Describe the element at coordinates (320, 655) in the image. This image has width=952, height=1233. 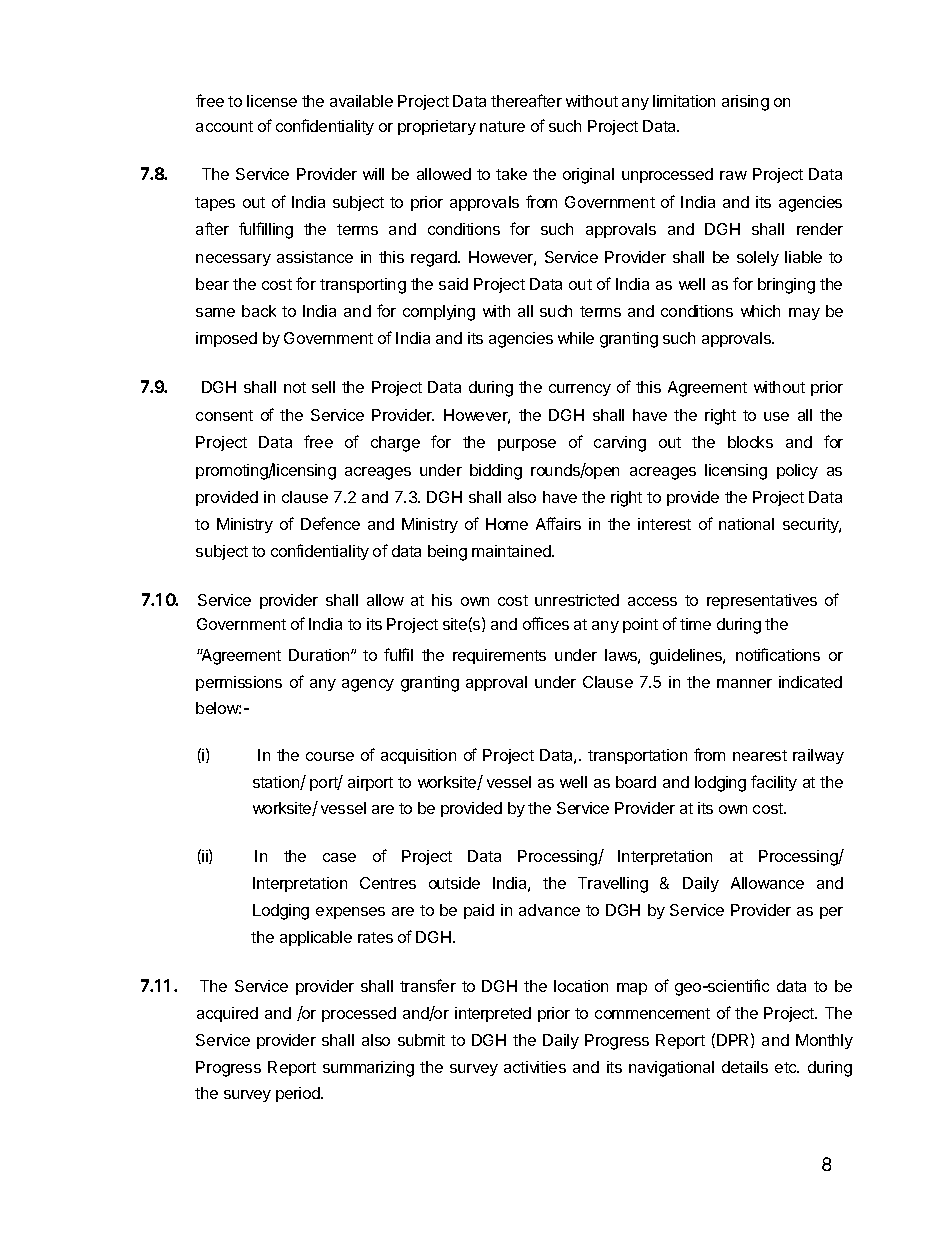
I see `Duration` at that location.
